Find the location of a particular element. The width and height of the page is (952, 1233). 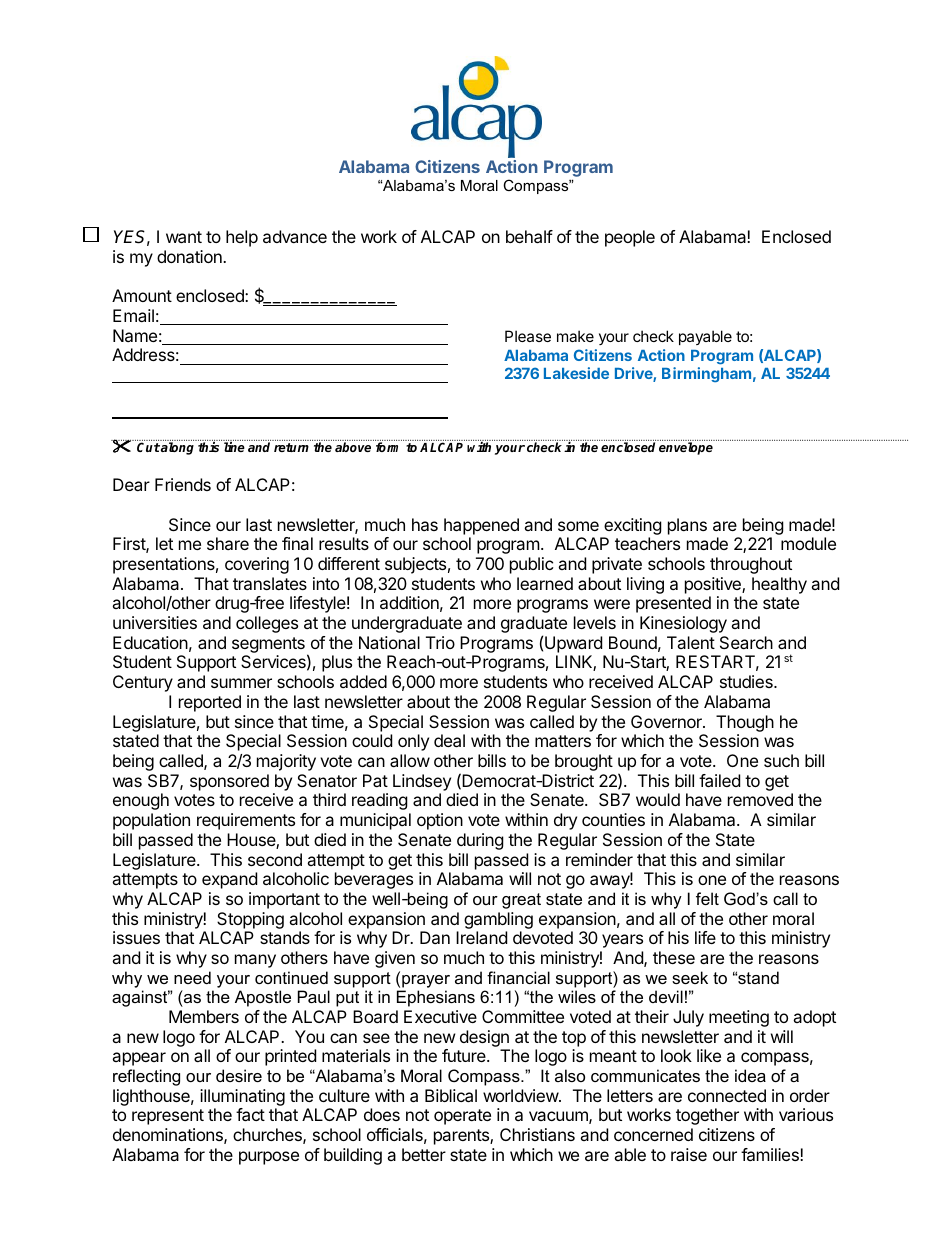

removed is located at coordinates (760, 799).
